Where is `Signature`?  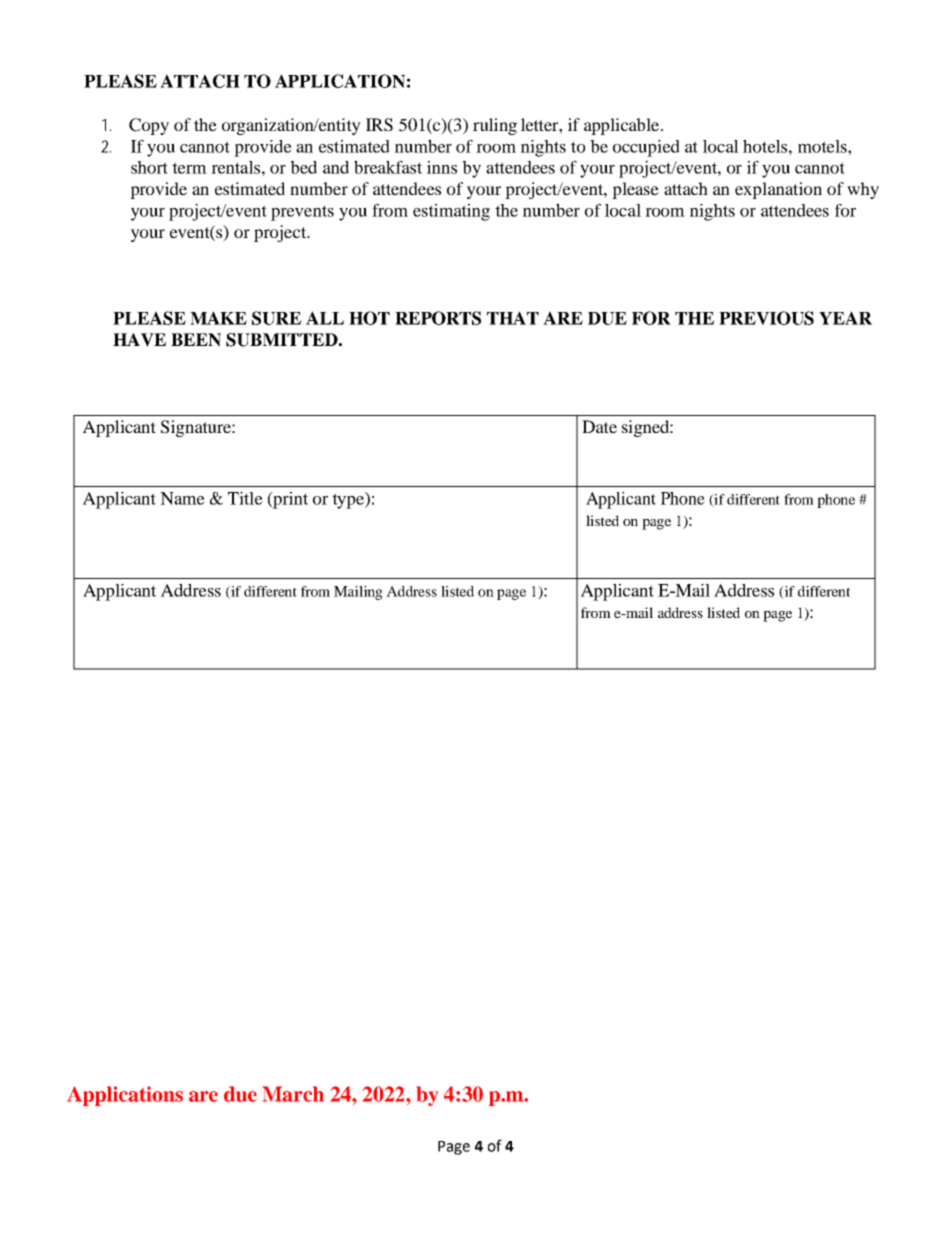 Signature is located at coordinates (197, 428).
